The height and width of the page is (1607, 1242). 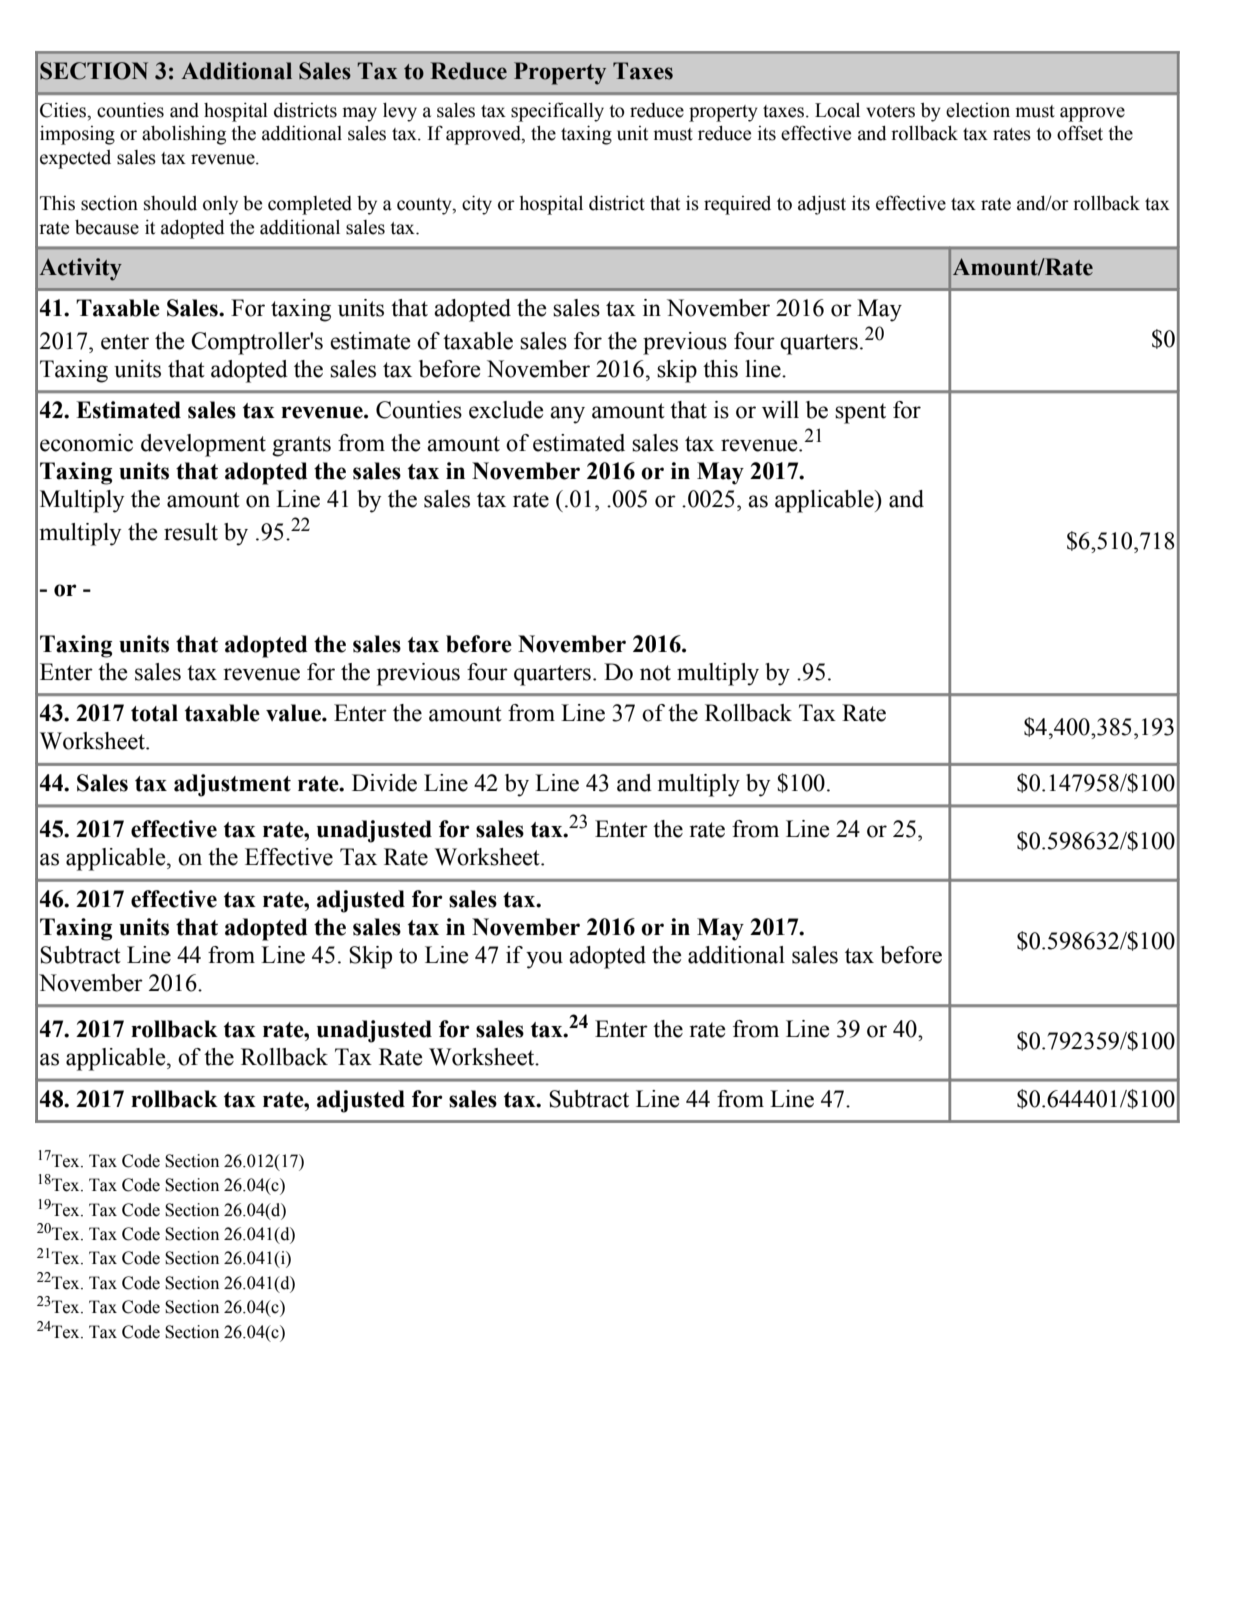 What do you see at coordinates (154, 713) in the page?
I see `total` at bounding box center [154, 713].
